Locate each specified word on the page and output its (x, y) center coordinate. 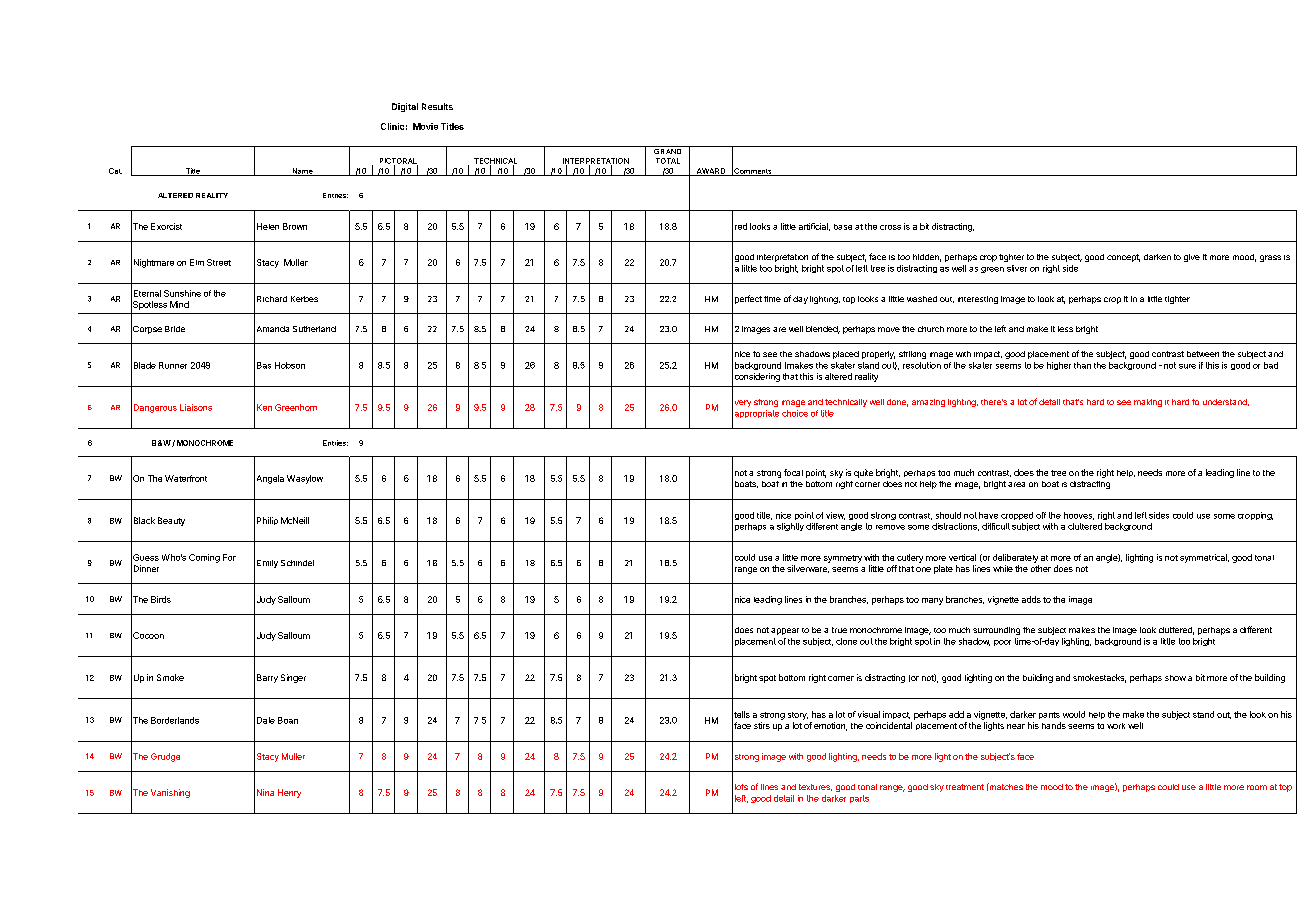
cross (890, 227)
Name (302, 172)
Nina (265, 792)
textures (815, 787)
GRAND (668, 150)
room (1257, 787)
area (1016, 484)
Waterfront (186, 478)
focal (793, 472)
